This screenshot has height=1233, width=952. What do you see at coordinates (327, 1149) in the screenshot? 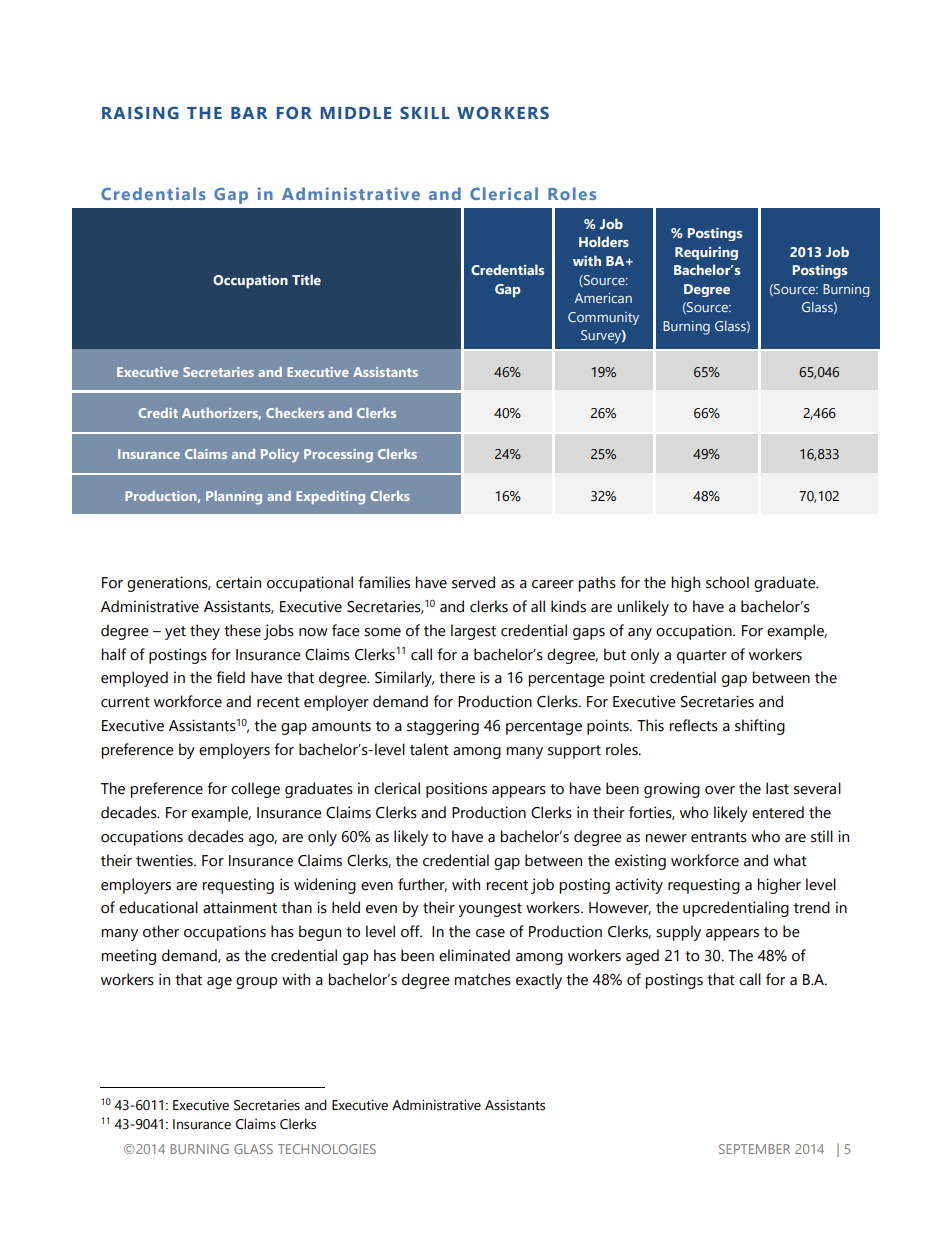
I see `TECHNOLOGIES` at bounding box center [327, 1149].
